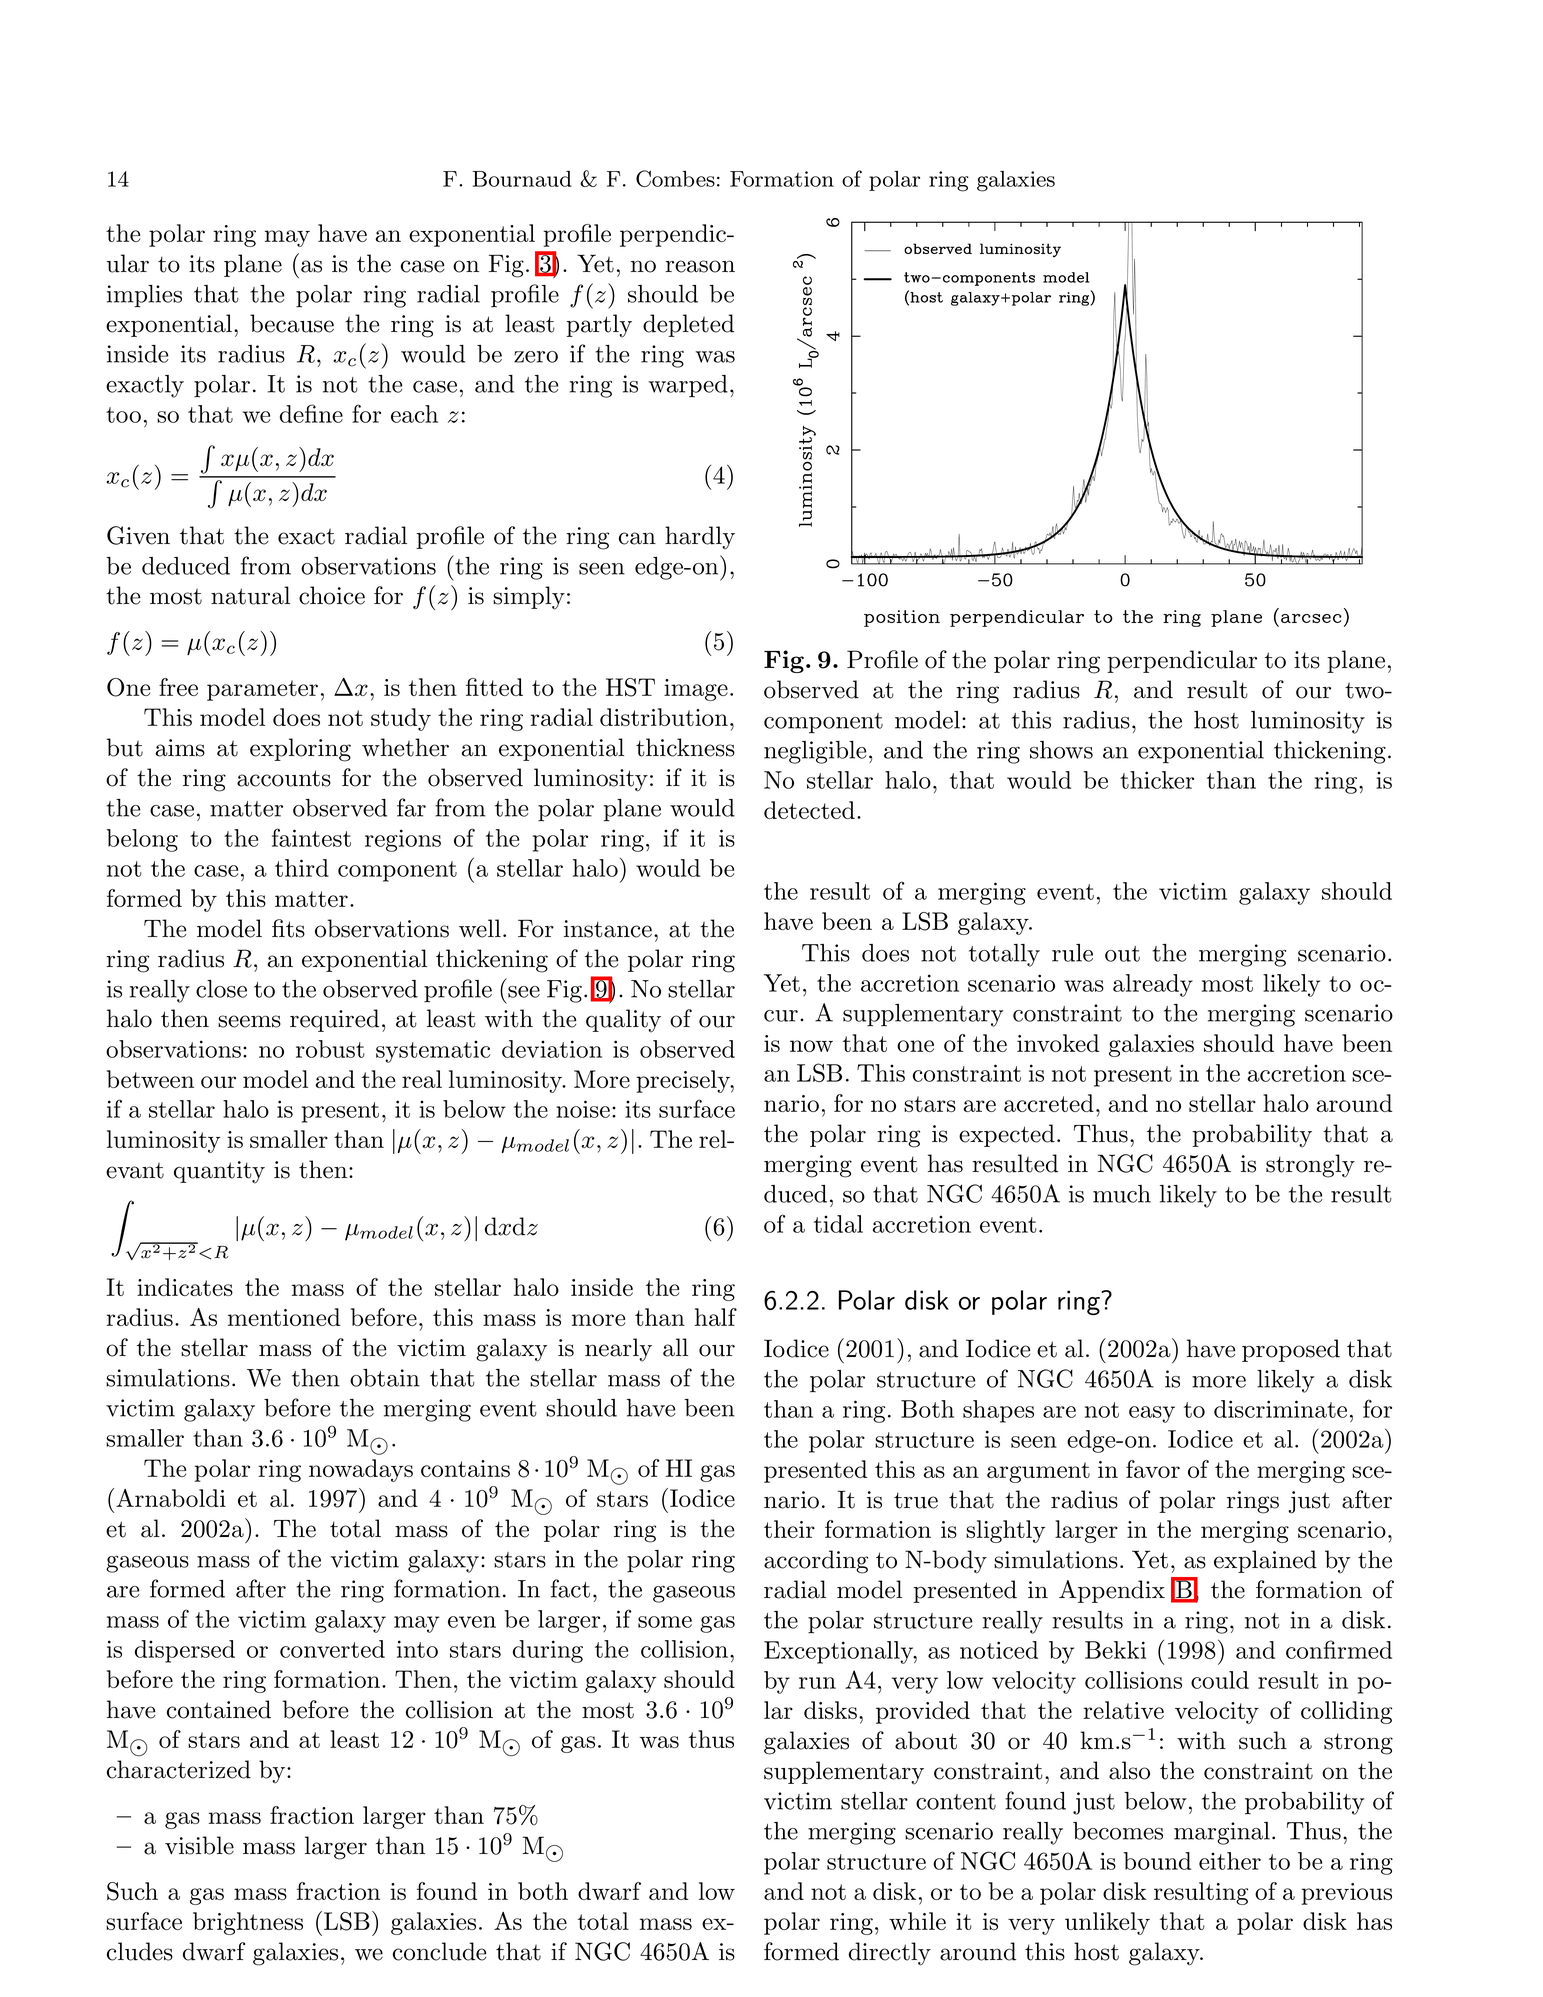 The height and width of the screenshot is (1997, 1543). Describe the element at coordinates (716, 1317) in the screenshot. I see `half` at that location.
